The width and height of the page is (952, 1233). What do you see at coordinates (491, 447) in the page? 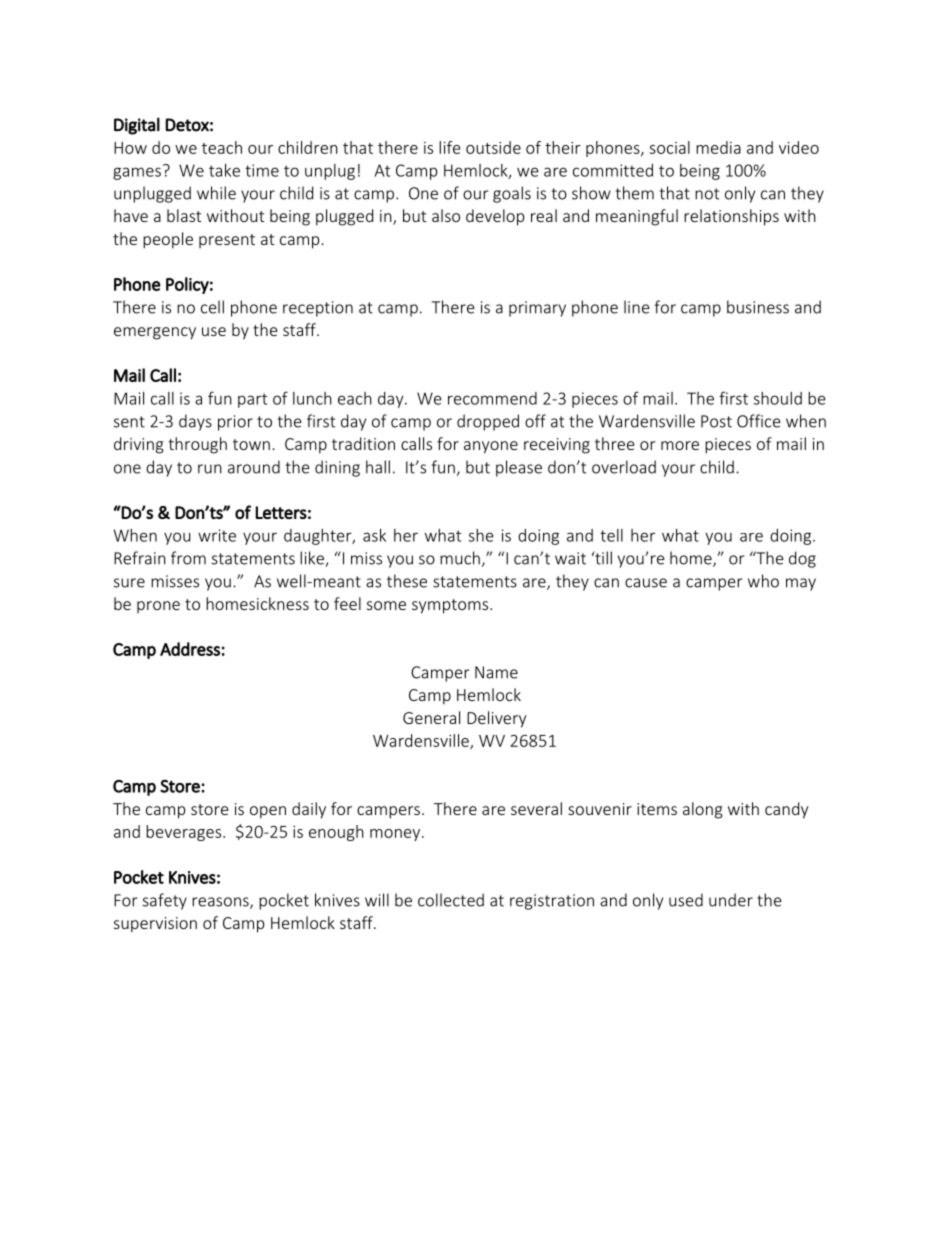
I see `anyone` at bounding box center [491, 447].
